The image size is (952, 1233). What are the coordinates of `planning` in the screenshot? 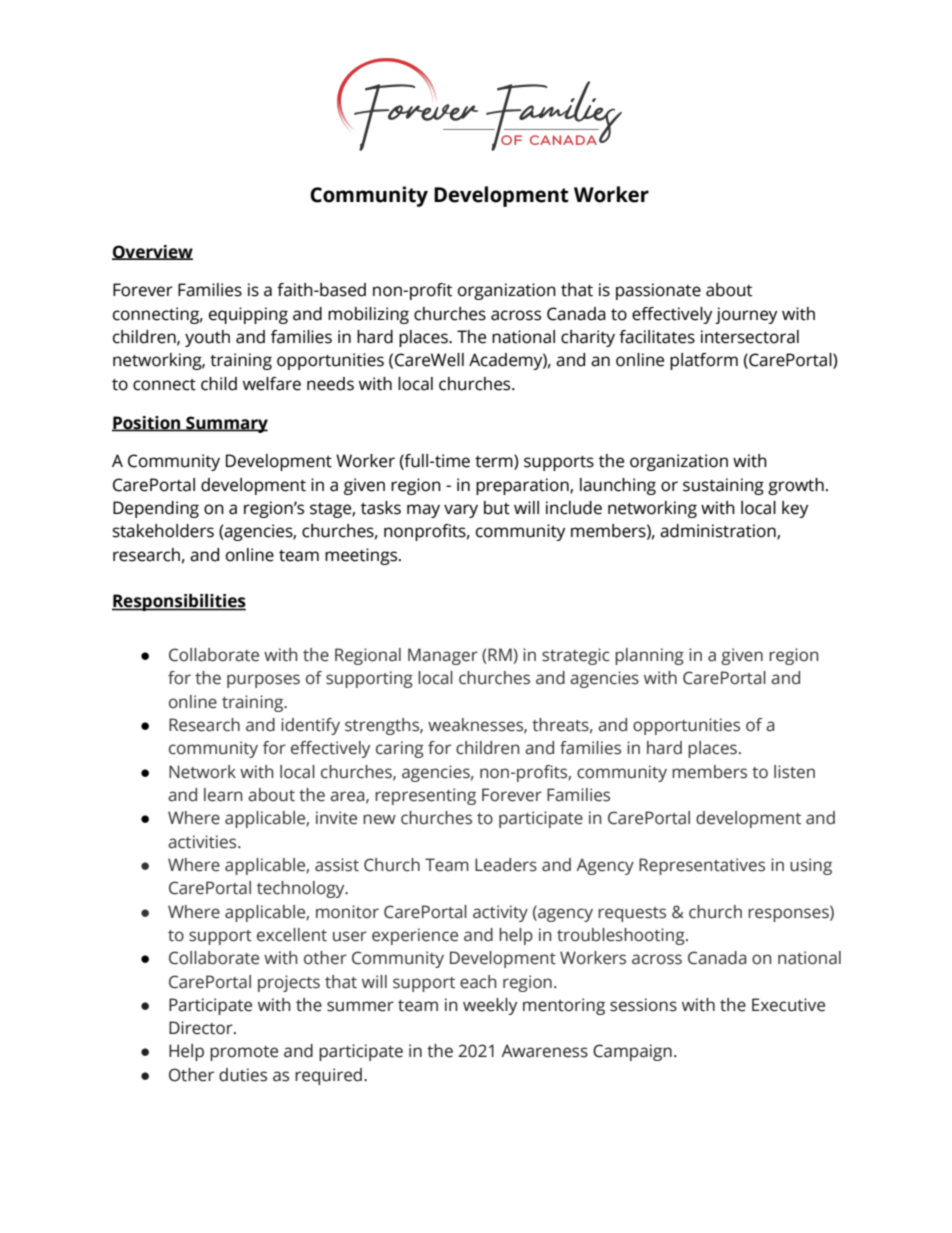 It's located at (649, 656).
